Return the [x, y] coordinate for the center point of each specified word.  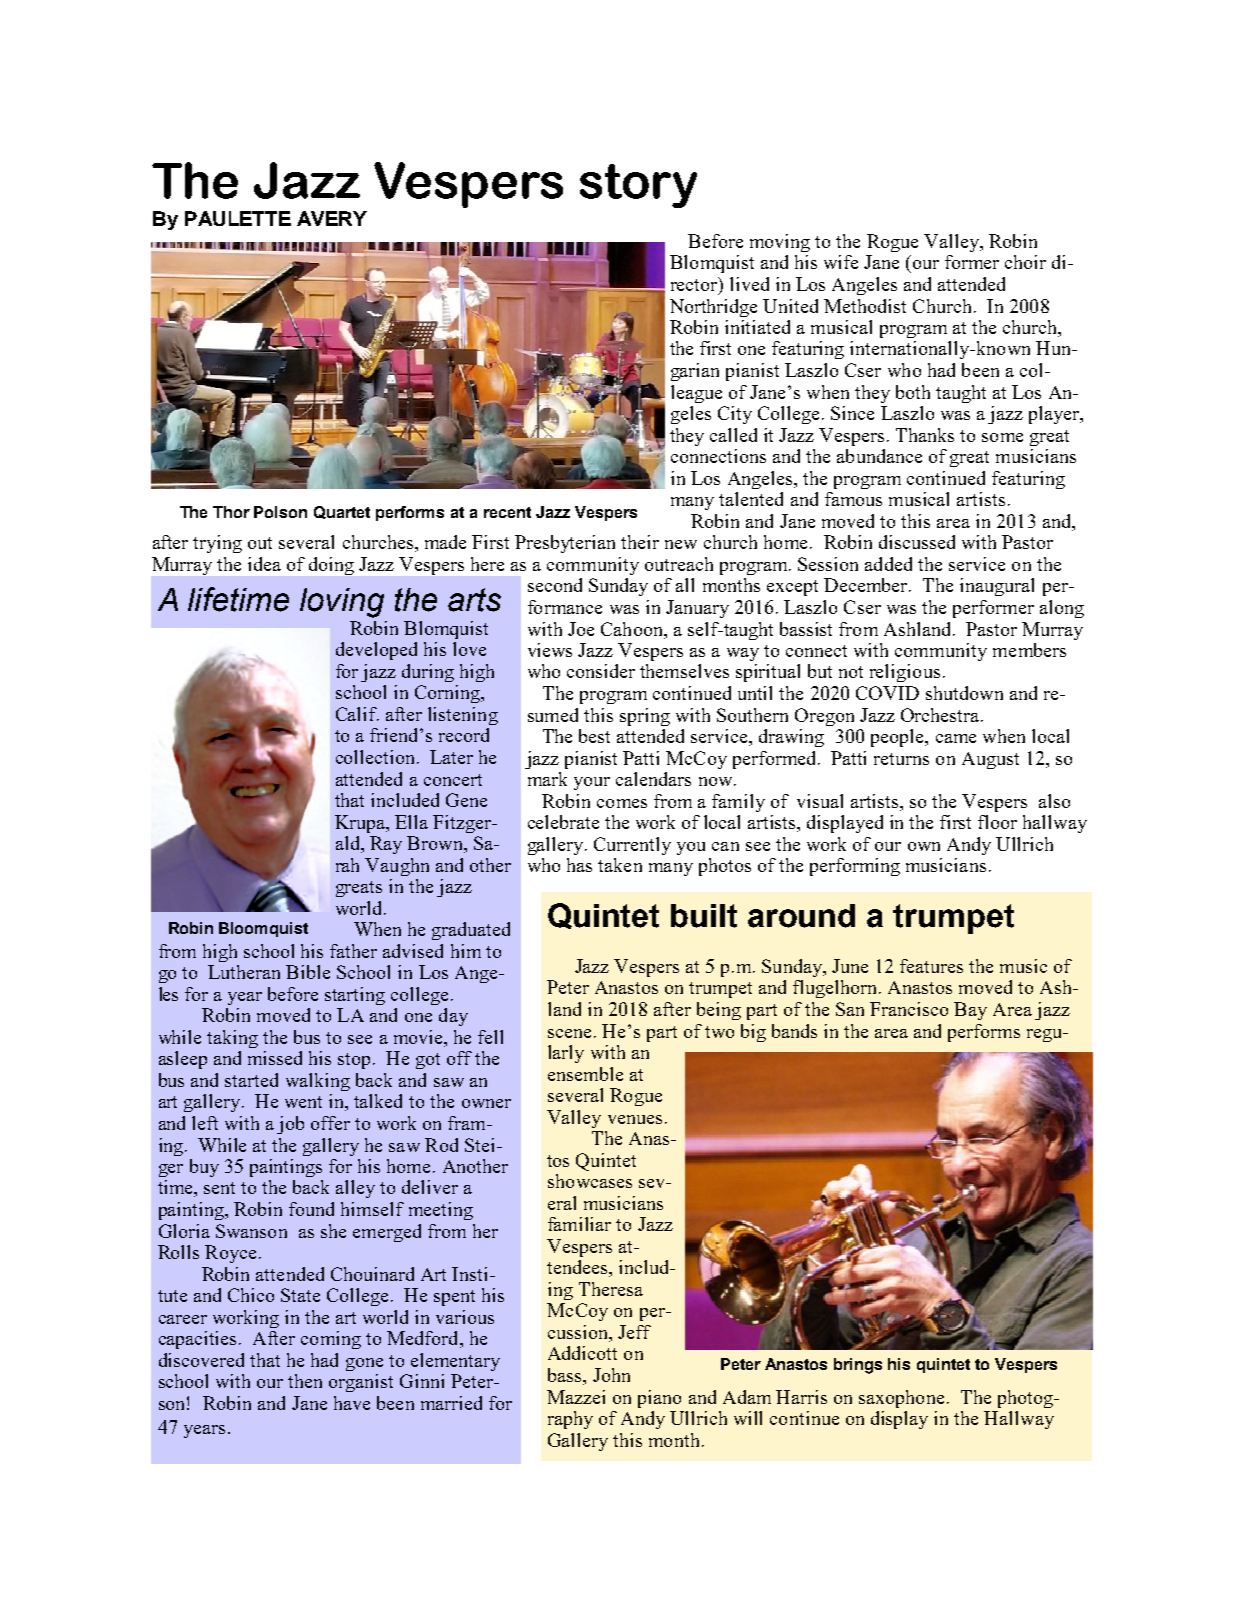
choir [1025, 262]
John [611, 1375]
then [305, 1381]
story [638, 186]
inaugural [997, 587]
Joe [581, 629]
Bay [970, 1011]
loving [342, 603]
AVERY [332, 218]
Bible [308, 972]
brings [858, 1366]
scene [569, 1033]
